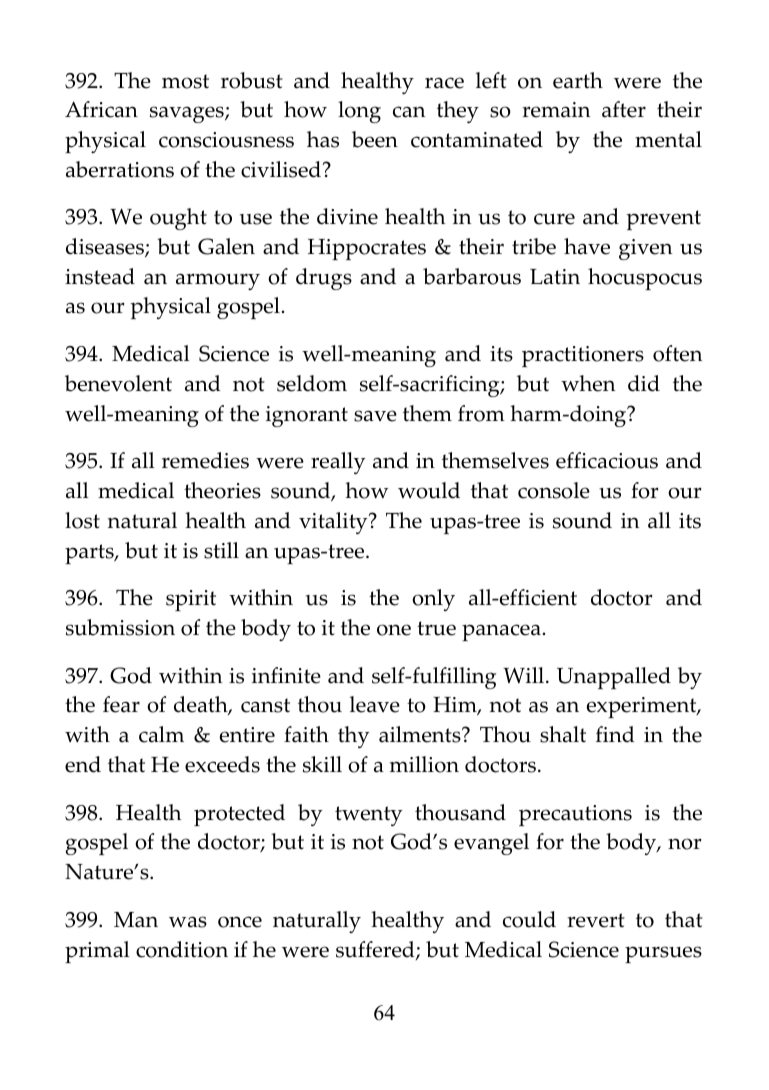 This screenshot has width=769, height=1090. I want to click on console, so click(554, 490).
